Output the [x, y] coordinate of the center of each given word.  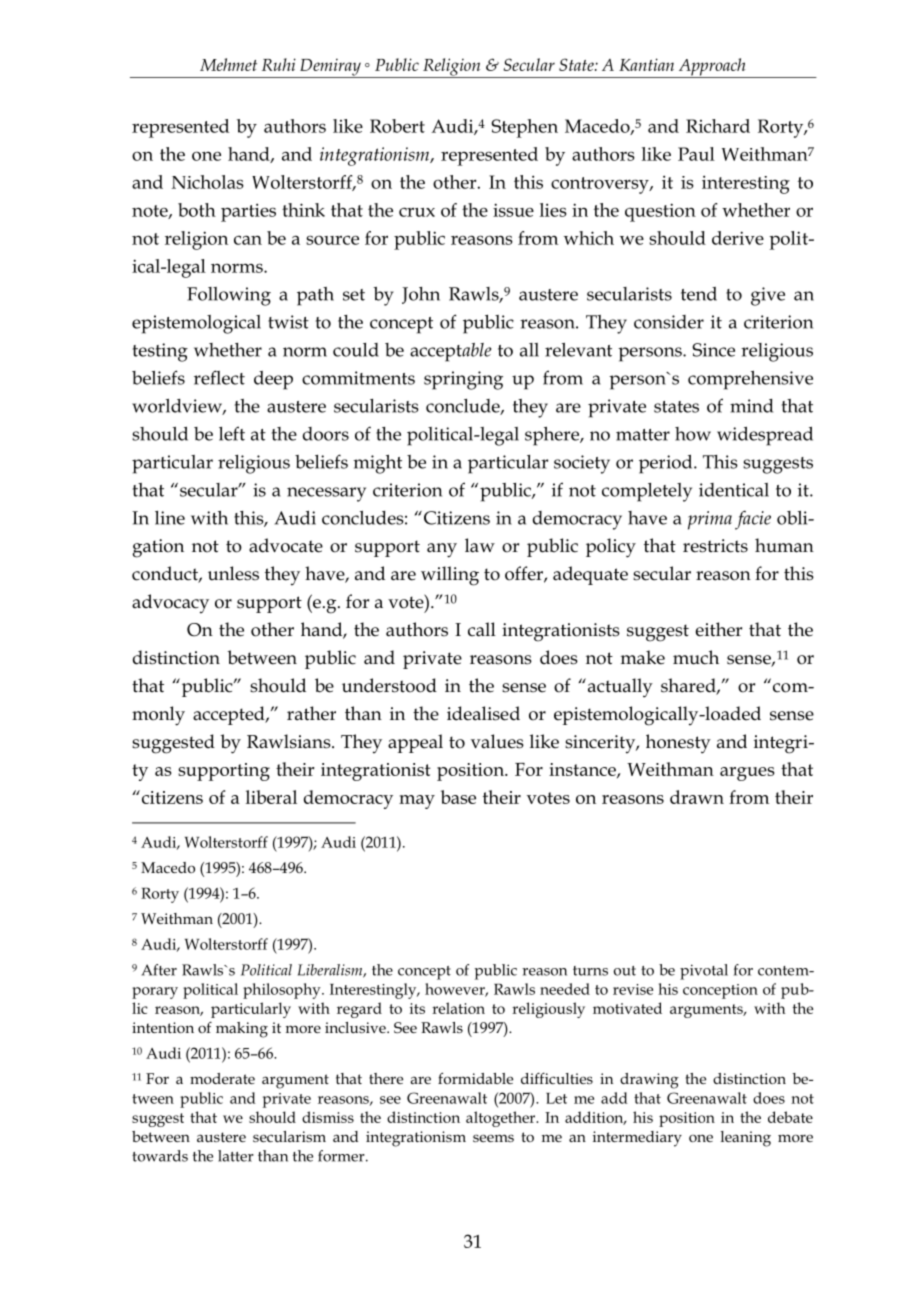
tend [699, 294]
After [159, 970]
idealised [483, 713]
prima [710, 520]
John [421, 295]
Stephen [524, 128]
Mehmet [228, 64]
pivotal [704, 972]
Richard [718, 126]
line [170, 518]
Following [229, 296]
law [480, 545]
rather [311, 713]
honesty [678, 744]
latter [236, 1156]
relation [458, 1008]
